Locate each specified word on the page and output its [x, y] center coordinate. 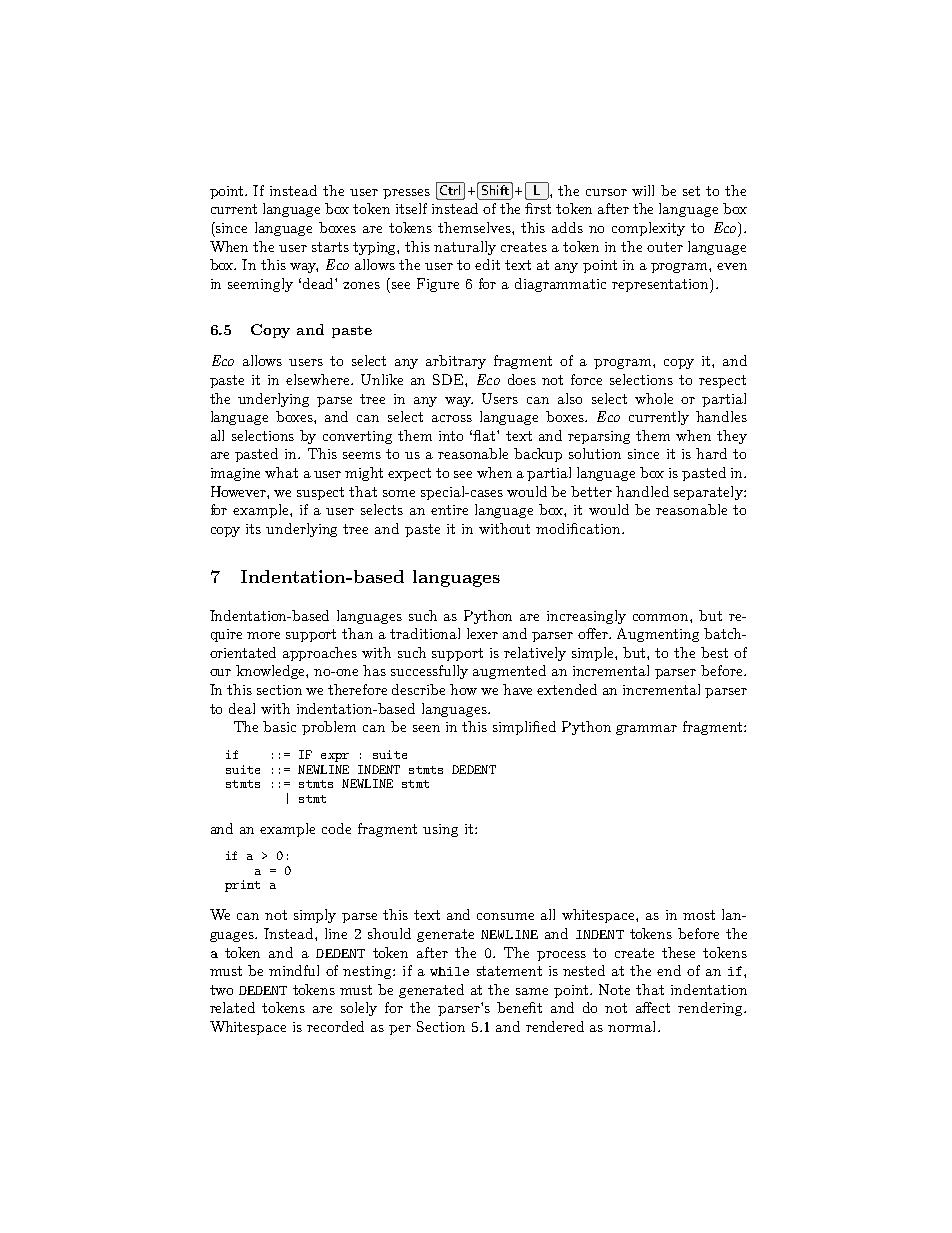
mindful [294, 970]
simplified [524, 728]
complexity [648, 229]
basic [279, 726]
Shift [495, 188]
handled [642, 491]
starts [330, 247]
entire [449, 510]
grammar [646, 730]
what [281, 472]
